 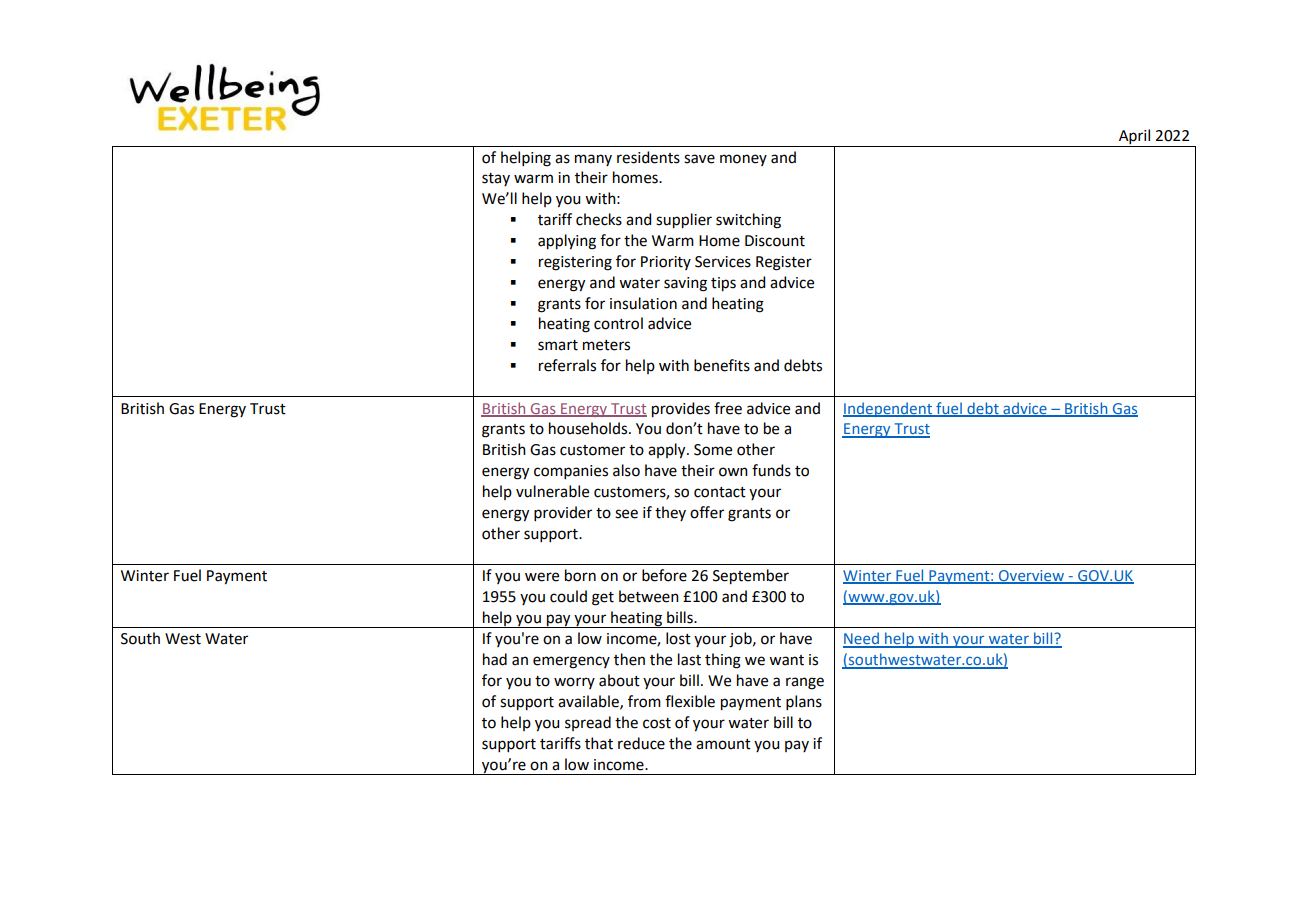 I want to click on provider, so click(x=563, y=513).
